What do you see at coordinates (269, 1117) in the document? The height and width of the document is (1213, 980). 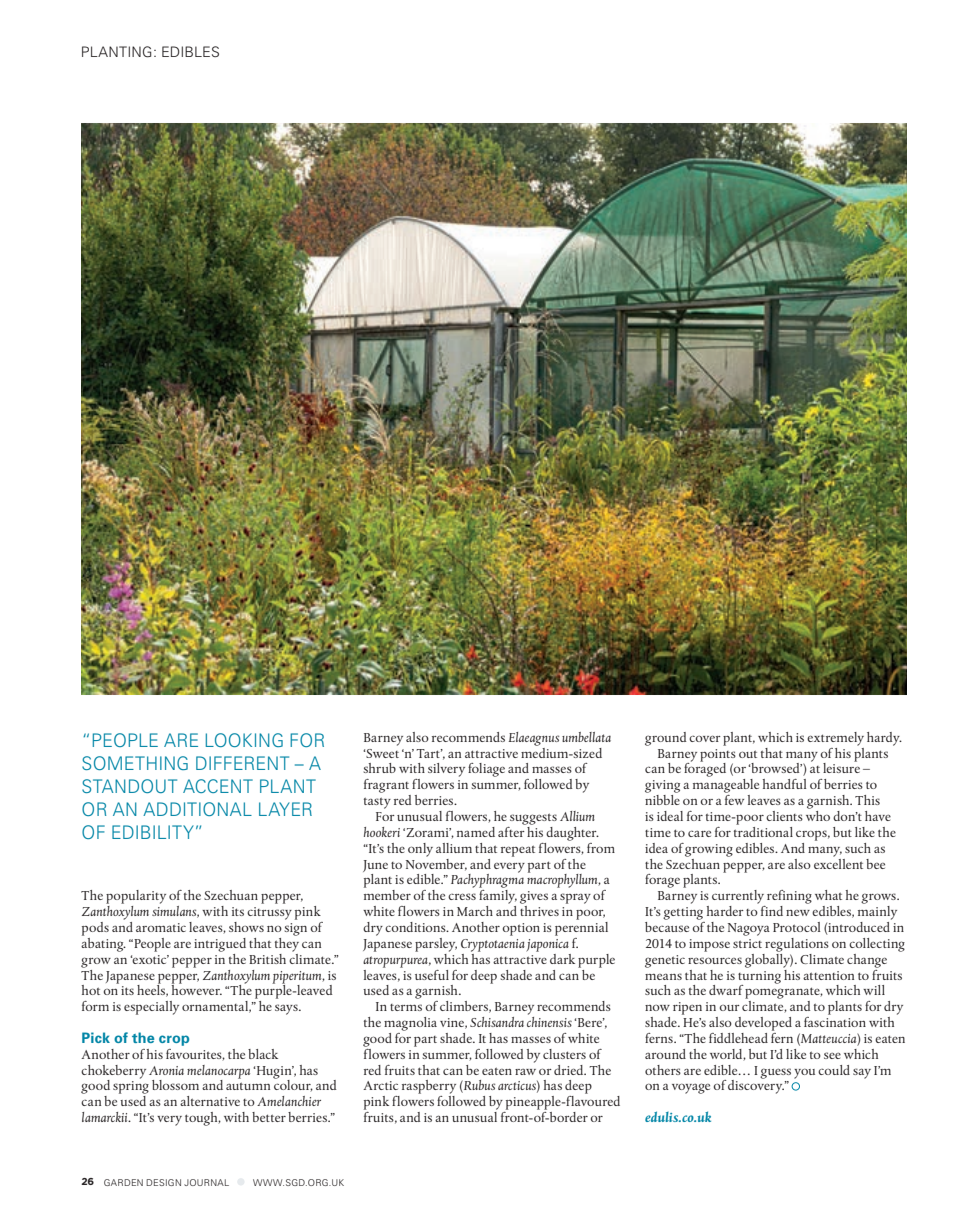 I see `better` at bounding box center [269, 1117].
